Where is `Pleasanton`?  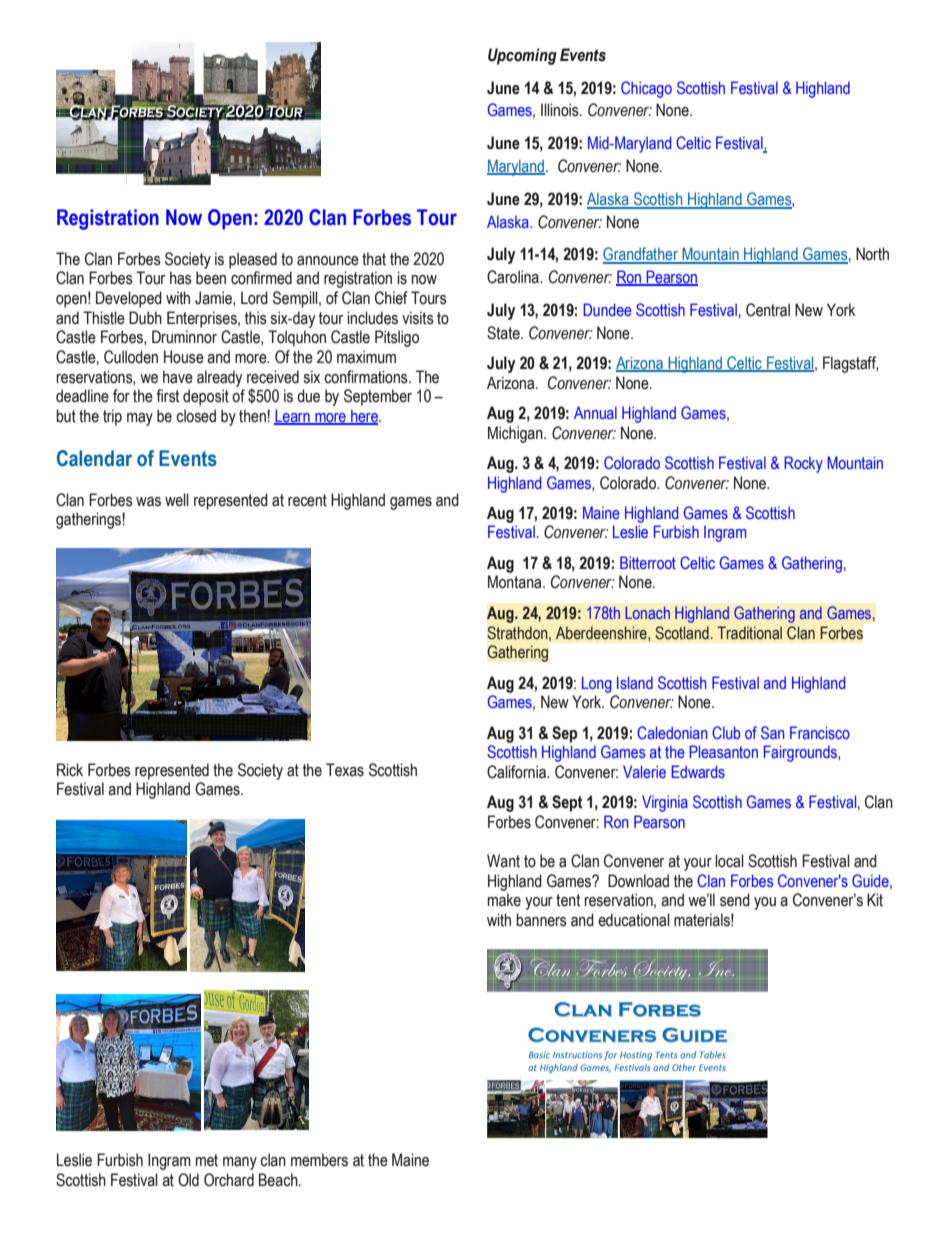
Pleasanton is located at coordinates (723, 751).
